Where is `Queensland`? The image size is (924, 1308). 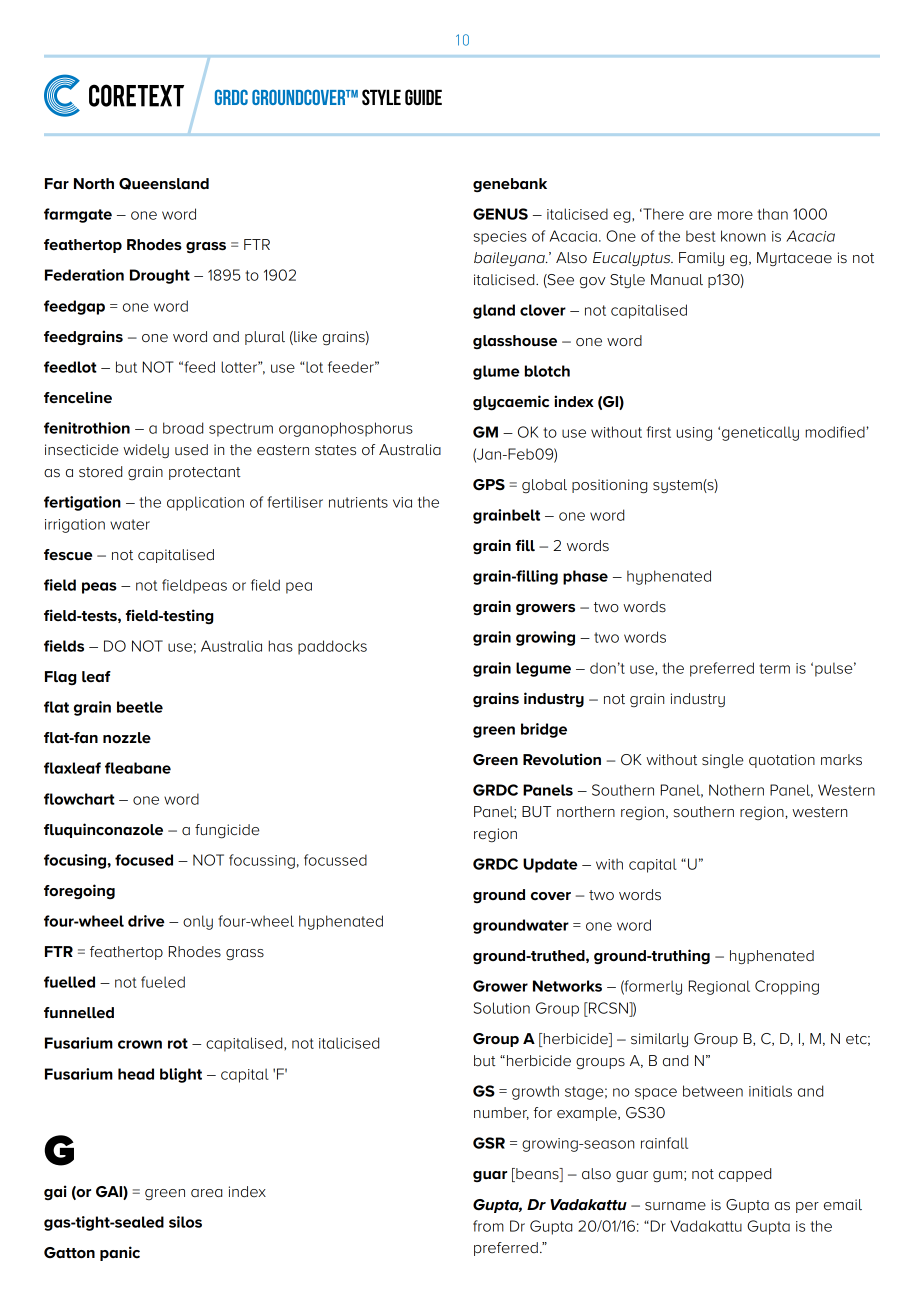
Queensland is located at coordinates (164, 184).
